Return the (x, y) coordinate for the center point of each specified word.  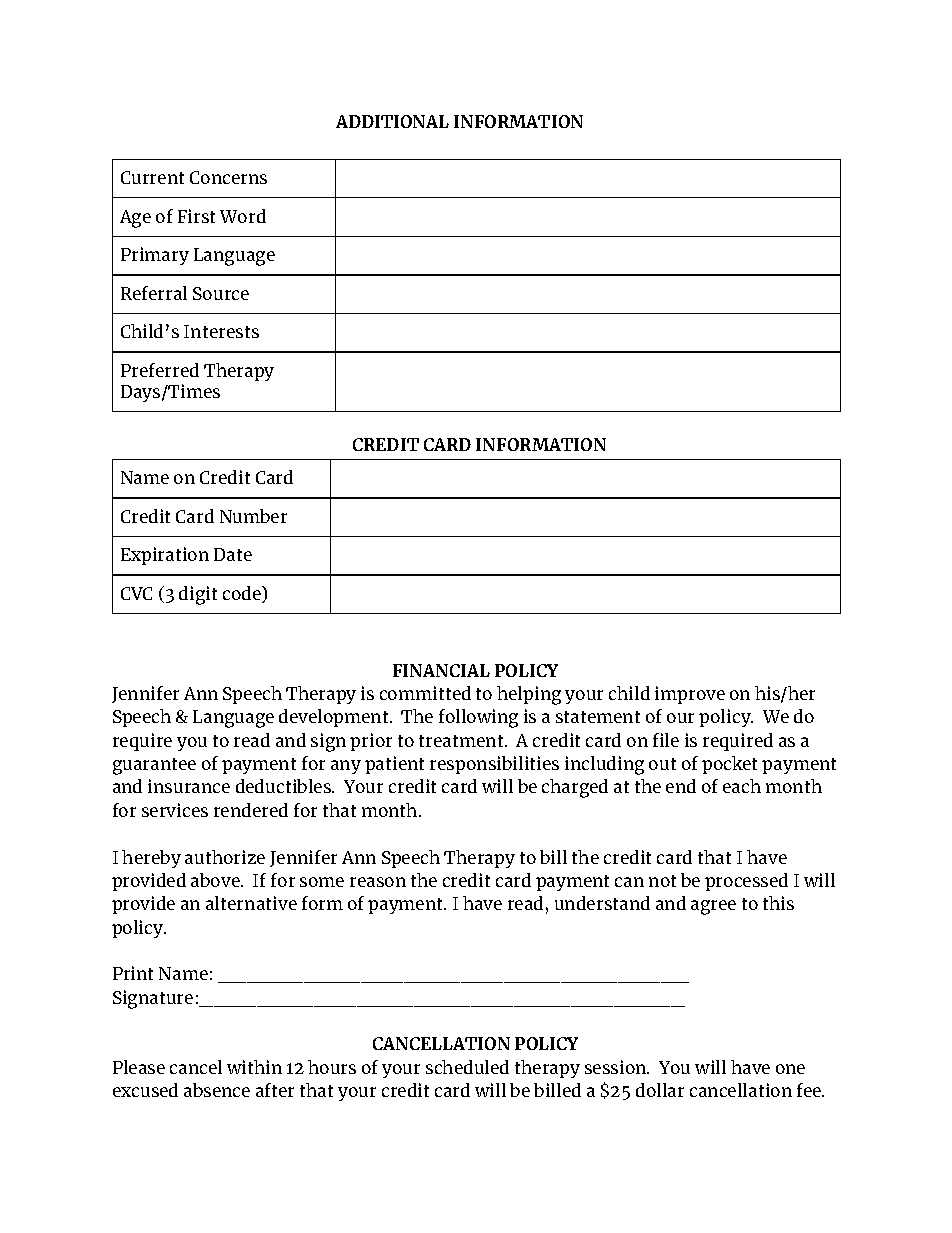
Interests (221, 331)
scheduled (467, 1067)
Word (243, 216)
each (742, 786)
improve (690, 695)
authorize (225, 857)
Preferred (160, 370)
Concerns (228, 177)
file (666, 740)
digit (198, 595)
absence (217, 1090)
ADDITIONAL (392, 121)
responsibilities (494, 765)
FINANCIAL (441, 670)
